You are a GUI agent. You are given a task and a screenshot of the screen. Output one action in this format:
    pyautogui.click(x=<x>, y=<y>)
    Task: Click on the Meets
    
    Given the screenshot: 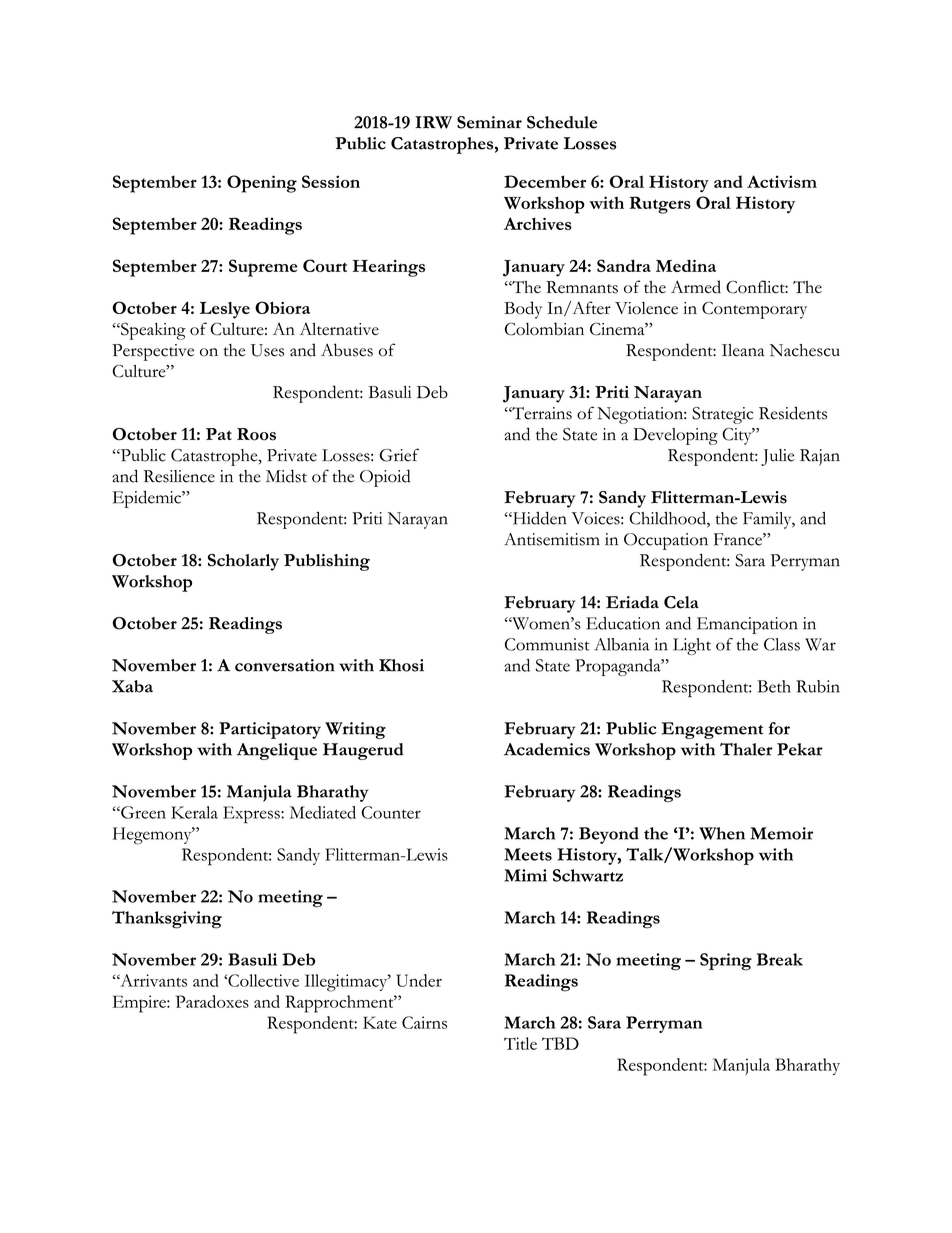 What is the action you would take?
    pyautogui.click(x=528, y=854)
